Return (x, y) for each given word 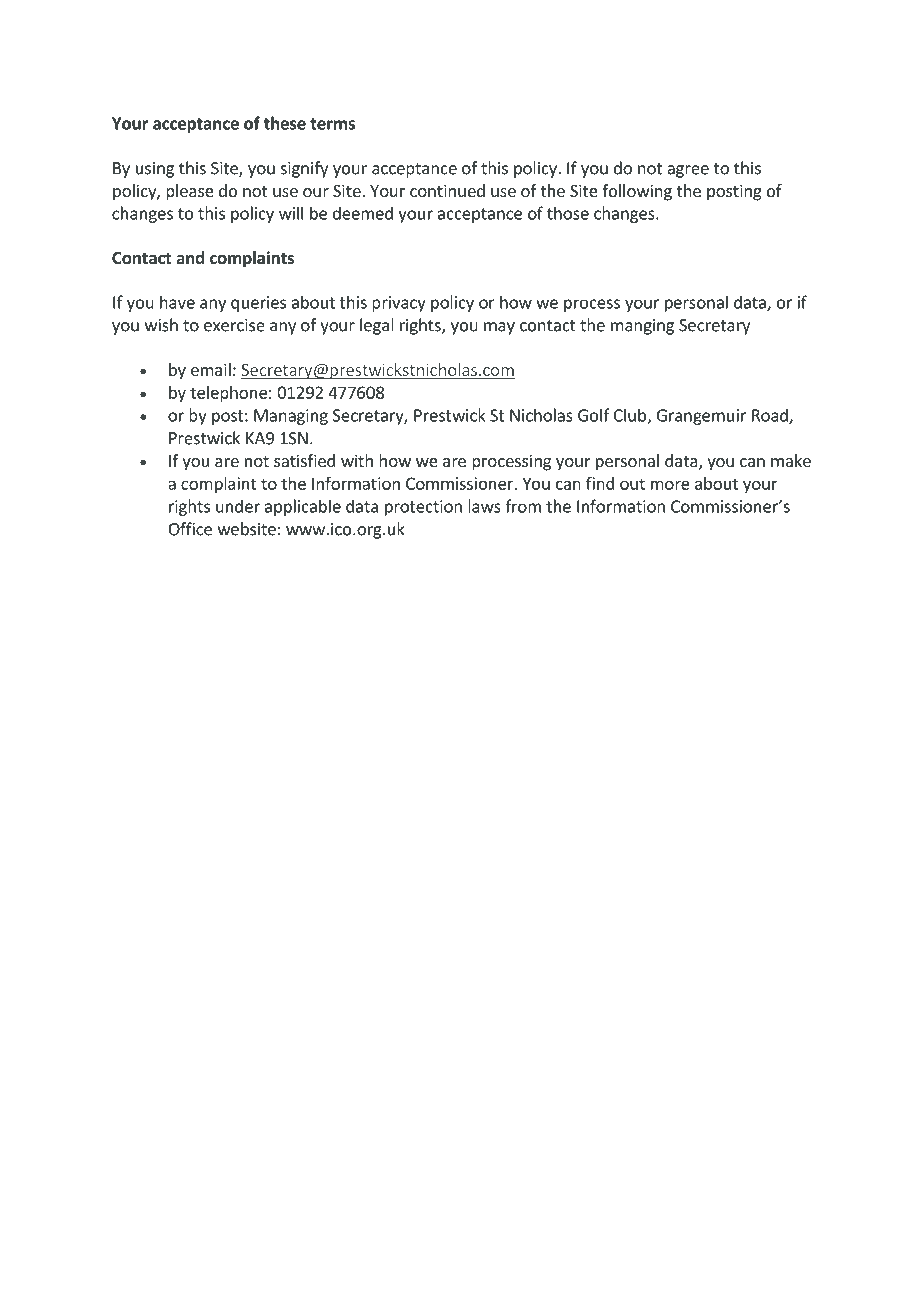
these (285, 123)
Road (771, 416)
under (238, 506)
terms (332, 124)
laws (484, 506)
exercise (234, 325)
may (499, 328)
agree (688, 171)
